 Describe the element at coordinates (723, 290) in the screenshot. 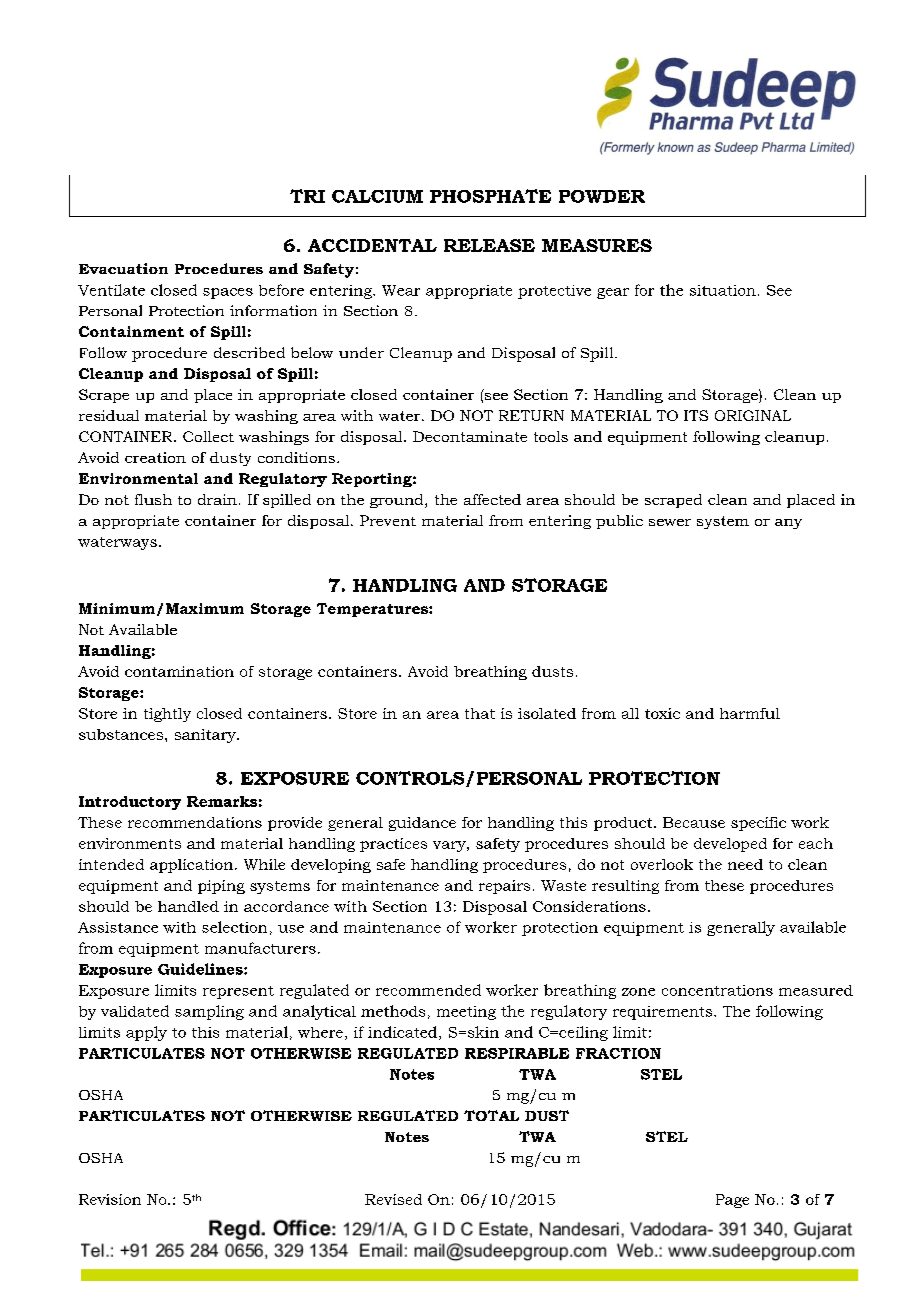

I see `situation` at that location.
